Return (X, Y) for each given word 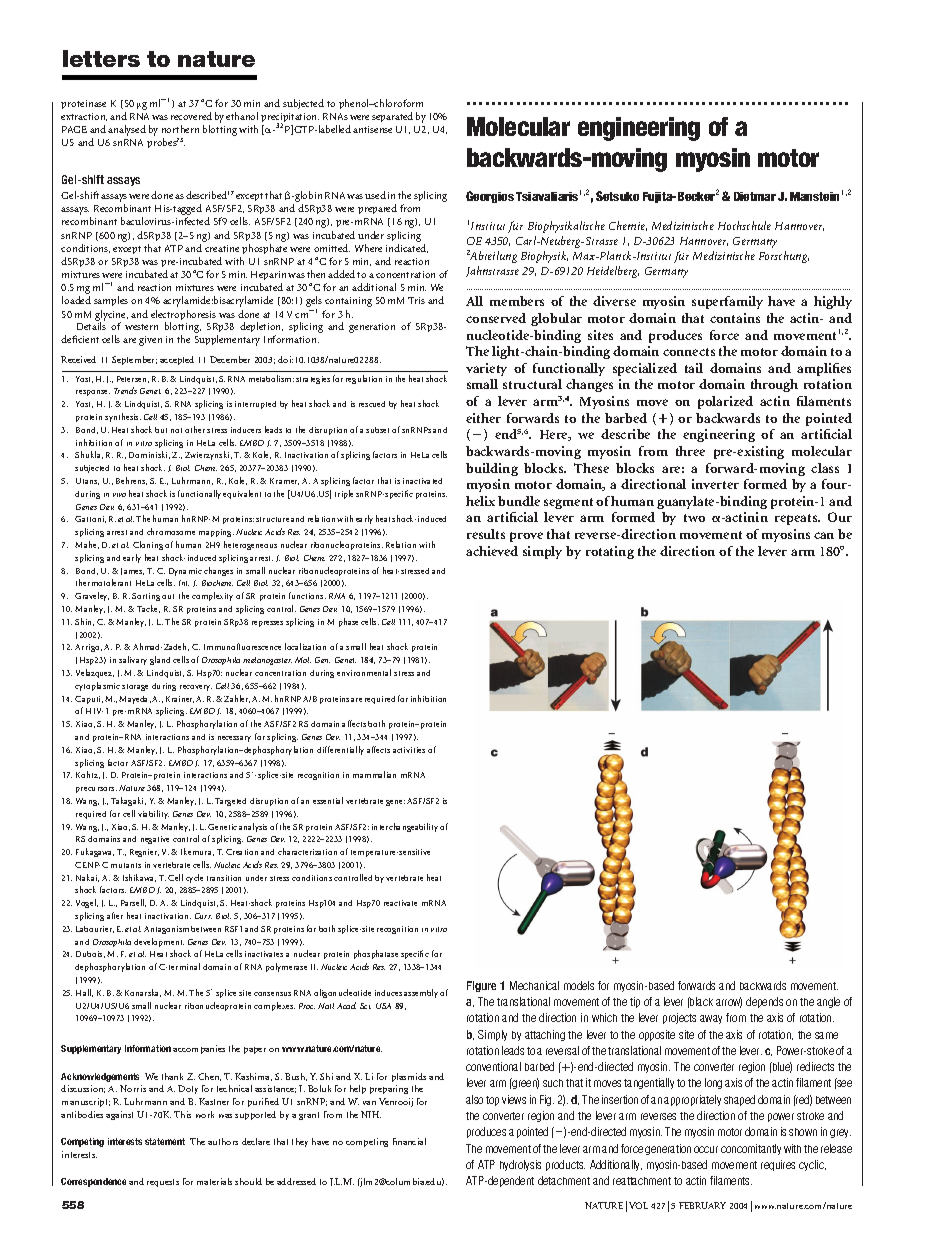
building (492, 469)
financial (409, 1141)
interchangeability (405, 827)
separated (392, 117)
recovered (191, 116)
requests (163, 1183)
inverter (715, 484)
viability (153, 814)
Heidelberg (613, 272)
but (161, 430)
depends (764, 1002)
